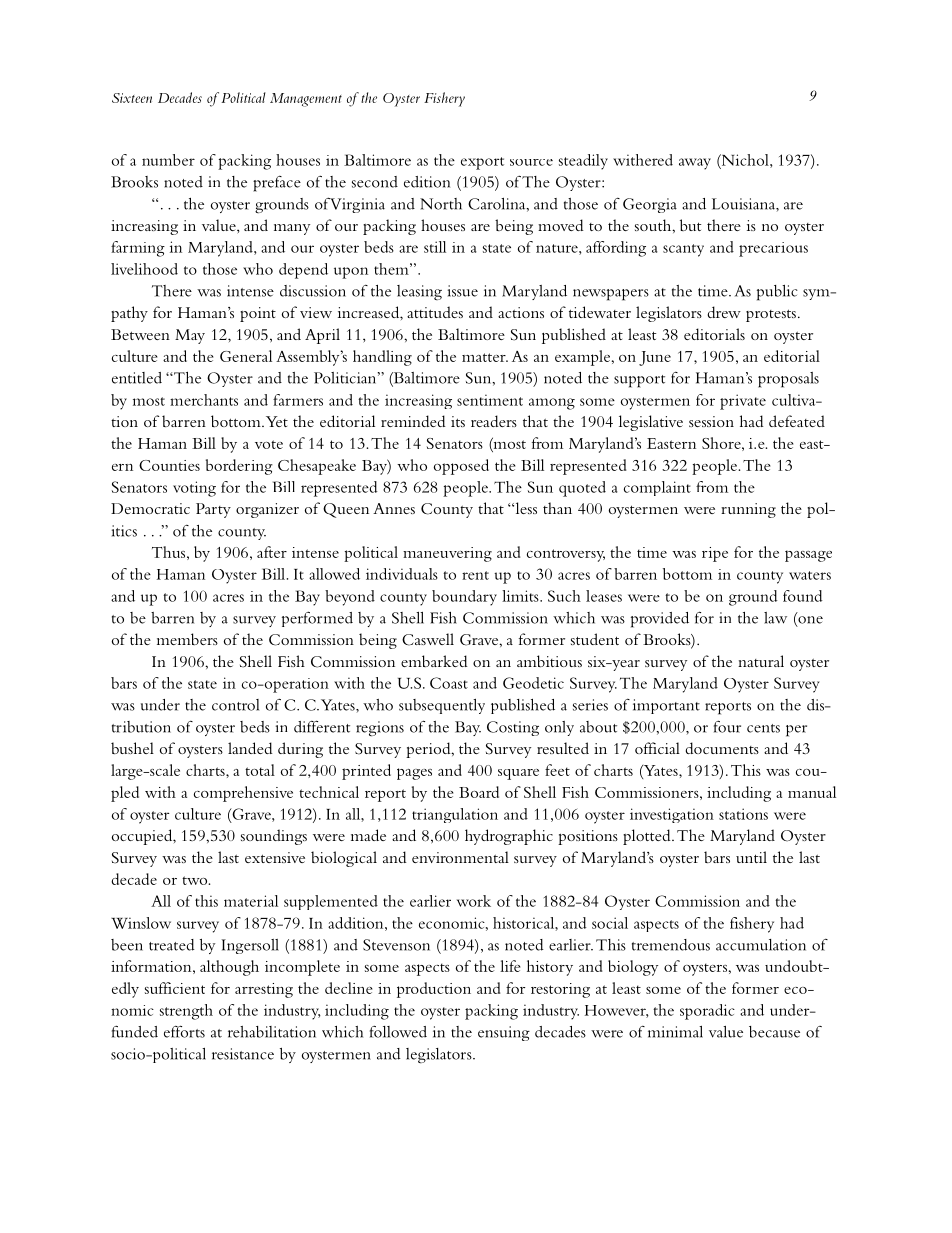 The width and height of the page is (952, 1233). What do you see at coordinates (482, 163) in the page?
I see `export` at bounding box center [482, 163].
